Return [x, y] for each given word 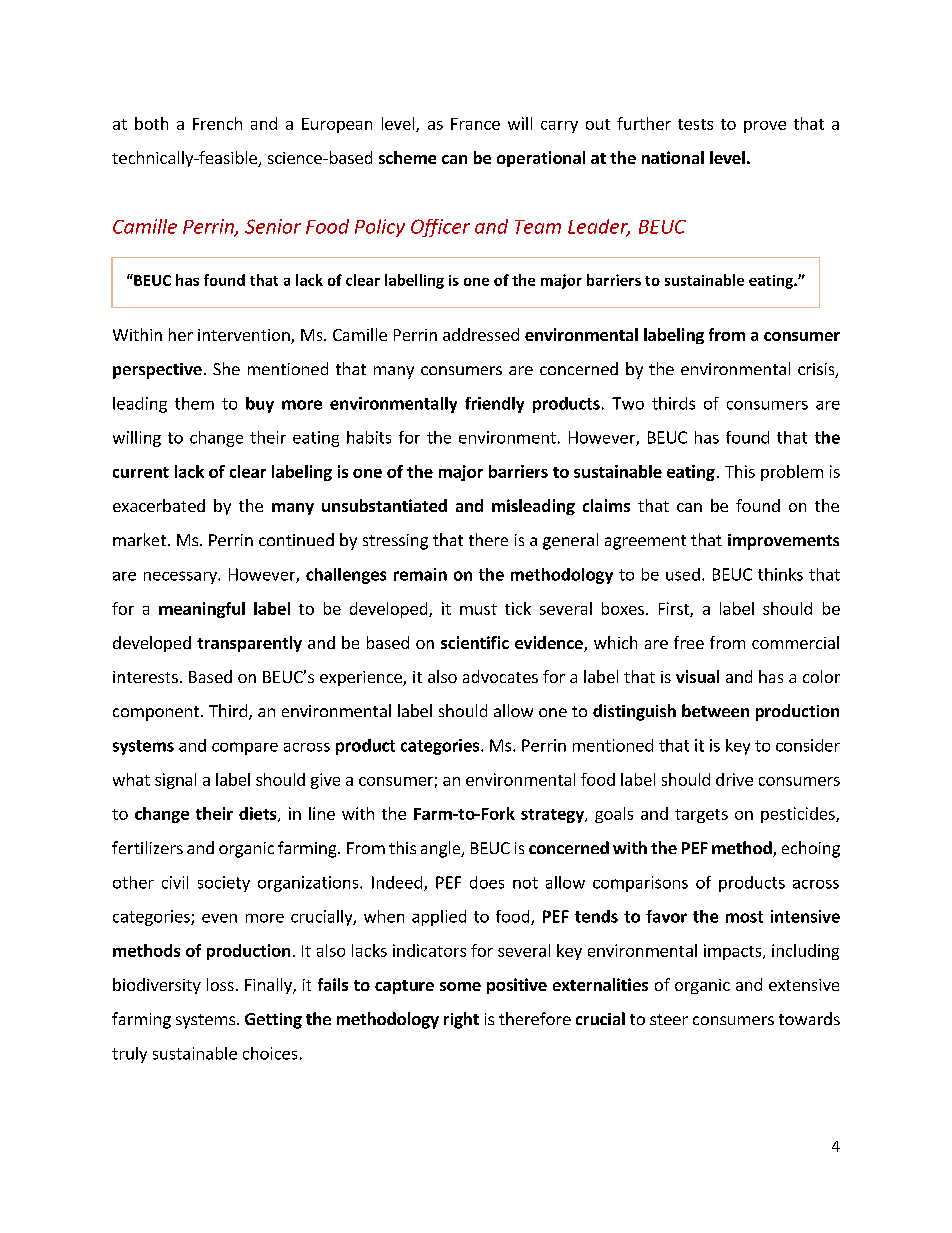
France [475, 124]
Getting [273, 1021]
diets [259, 814]
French [217, 123]
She [226, 368]
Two [628, 403]
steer [669, 1019]
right [461, 1020]
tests [695, 124]
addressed [481, 334]
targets [701, 816]
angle [442, 849]
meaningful [202, 610]
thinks [780, 574]
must [478, 609]
